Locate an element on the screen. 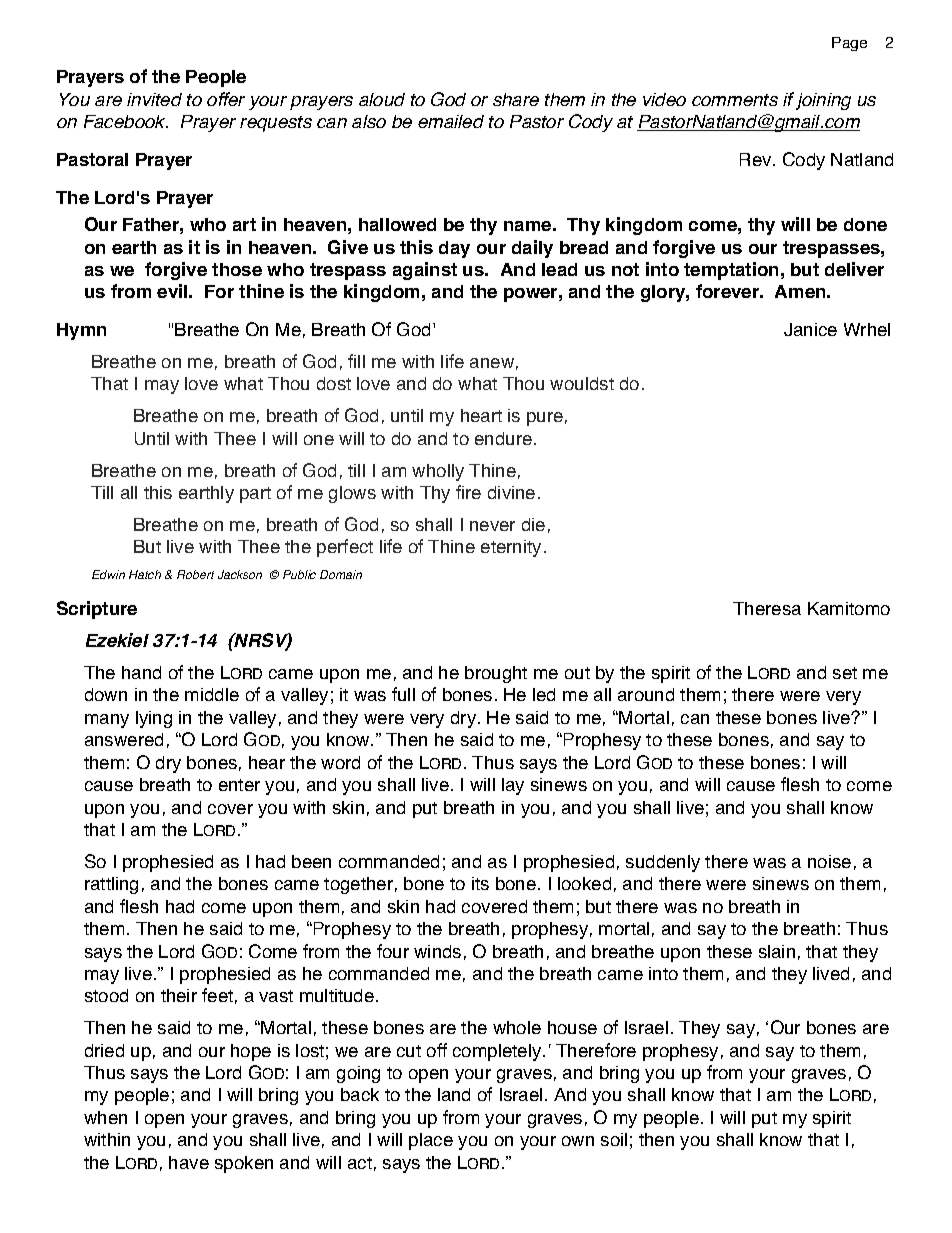  its is located at coordinates (480, 883).
